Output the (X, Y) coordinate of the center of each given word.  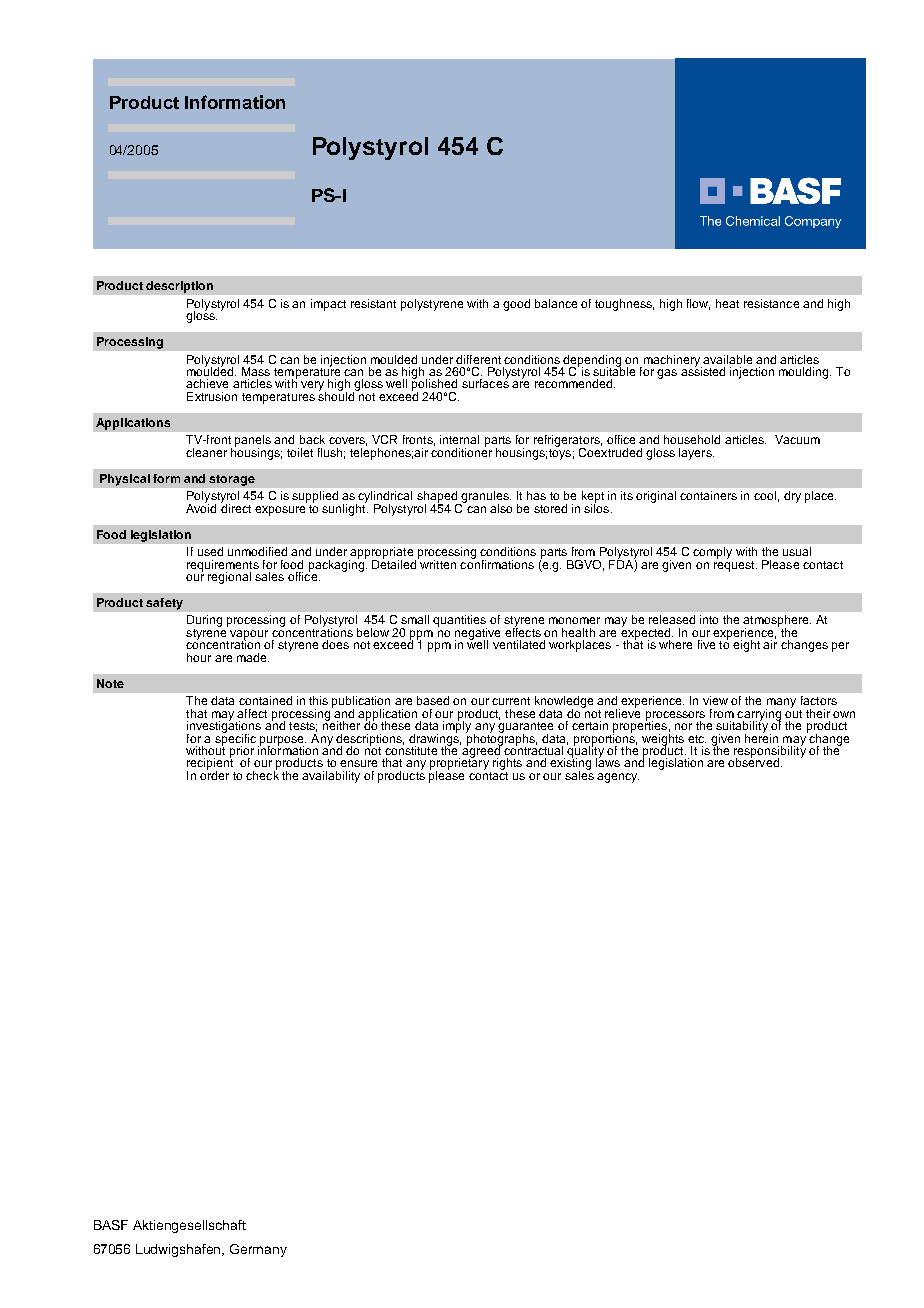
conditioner (461, 451)
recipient (210, 764)
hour (199, 657)
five (706, 644)
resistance (771, 303)
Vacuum (797, 439)
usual (797, 551)
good (516, 305)
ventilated (519, 644)
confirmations (497, 563)
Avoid (201, 507)
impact (328, 305)
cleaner (206, 452)
